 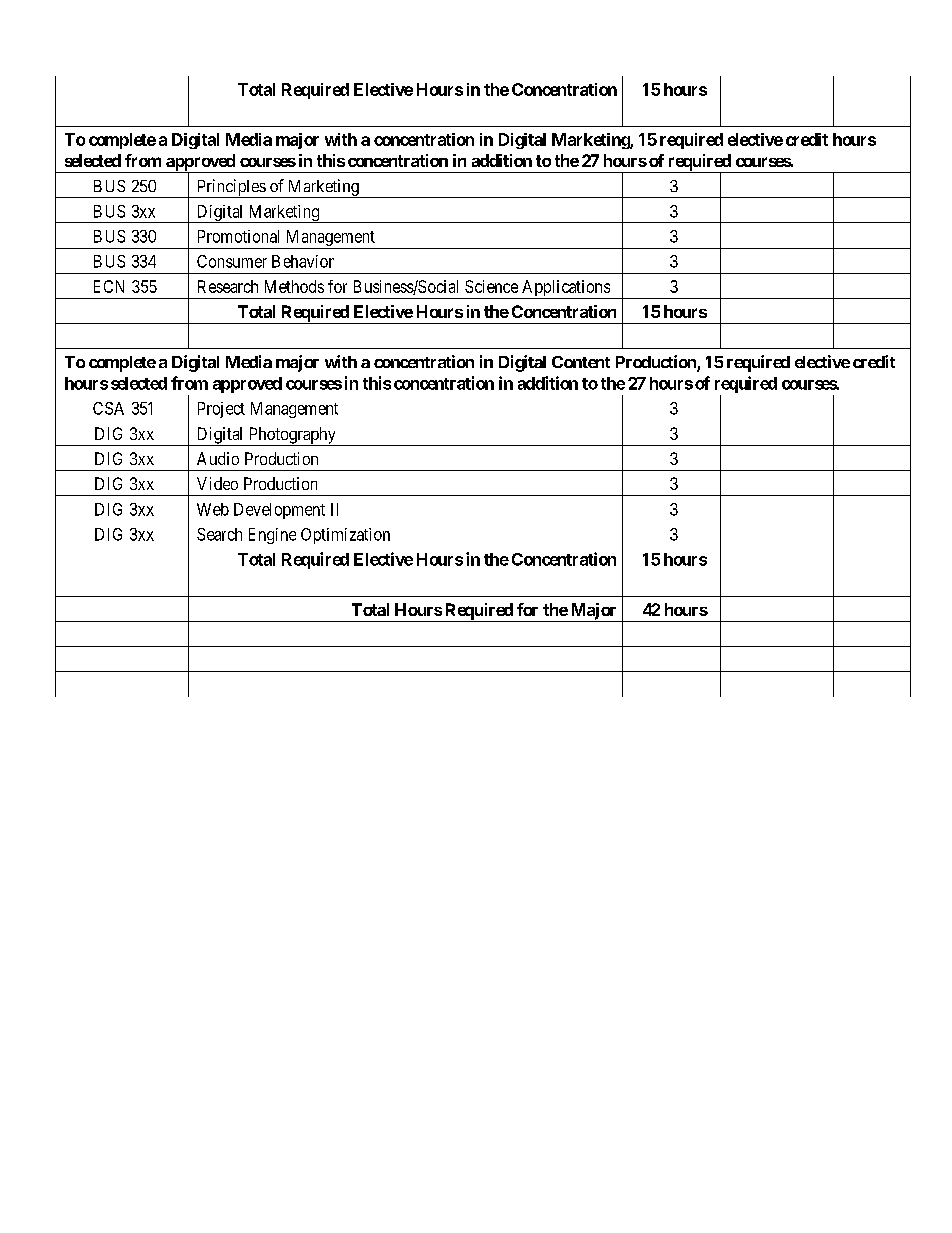 I want to click on Applications, so click(x=565, y=289).
